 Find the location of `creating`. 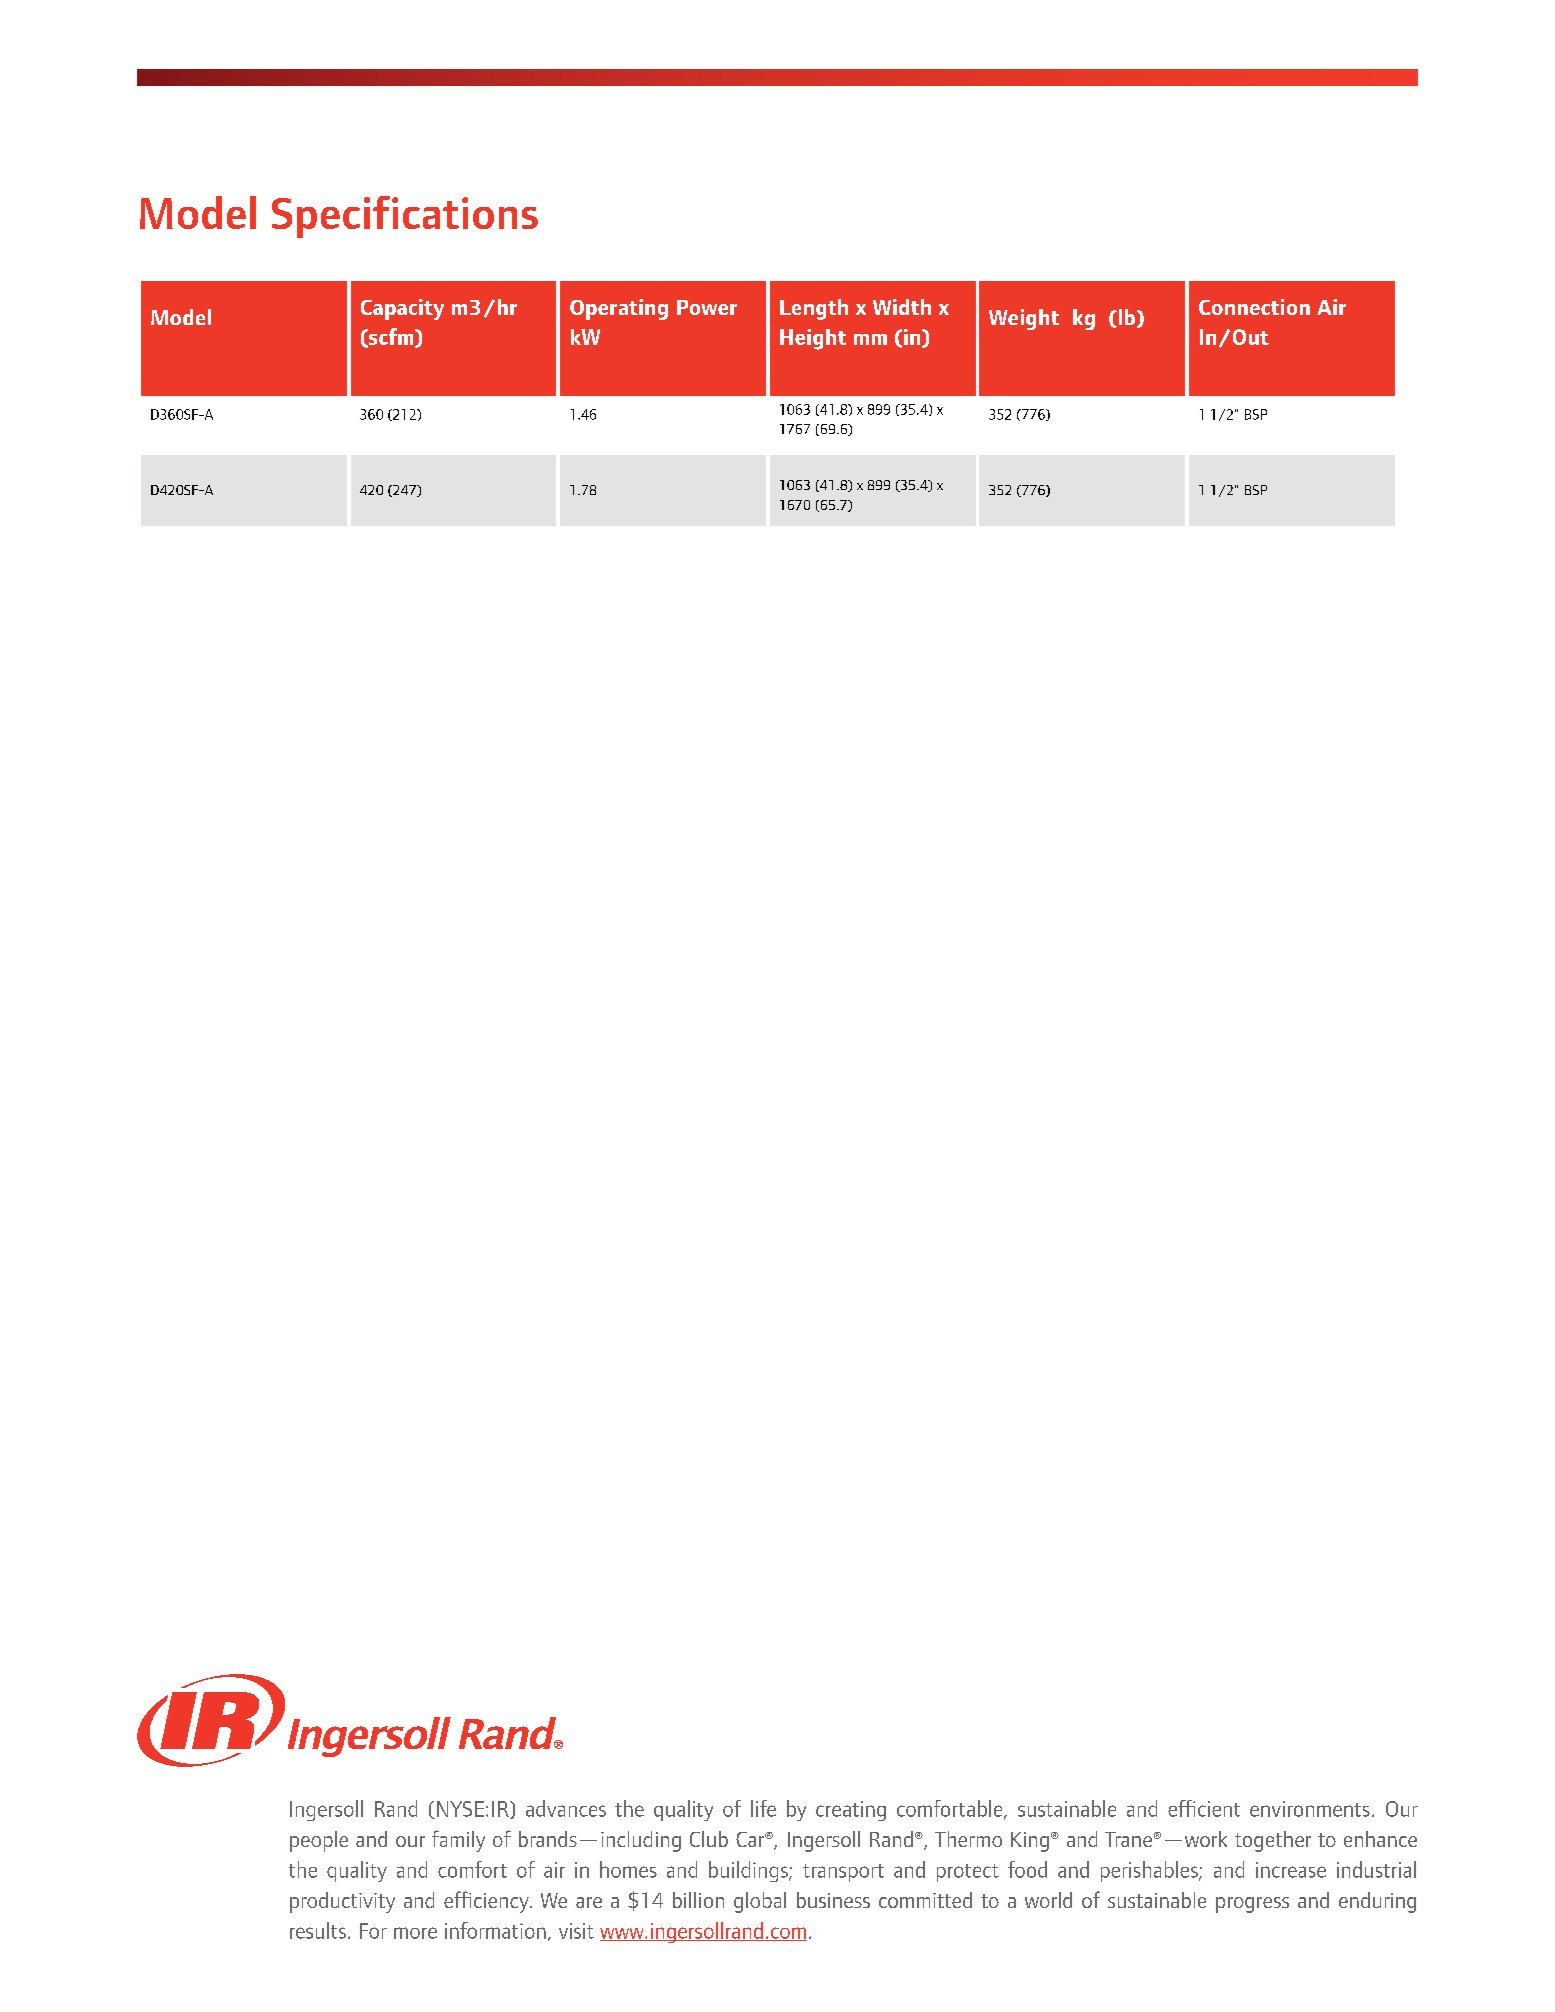

creating is located at coordinates (851, 1811).
